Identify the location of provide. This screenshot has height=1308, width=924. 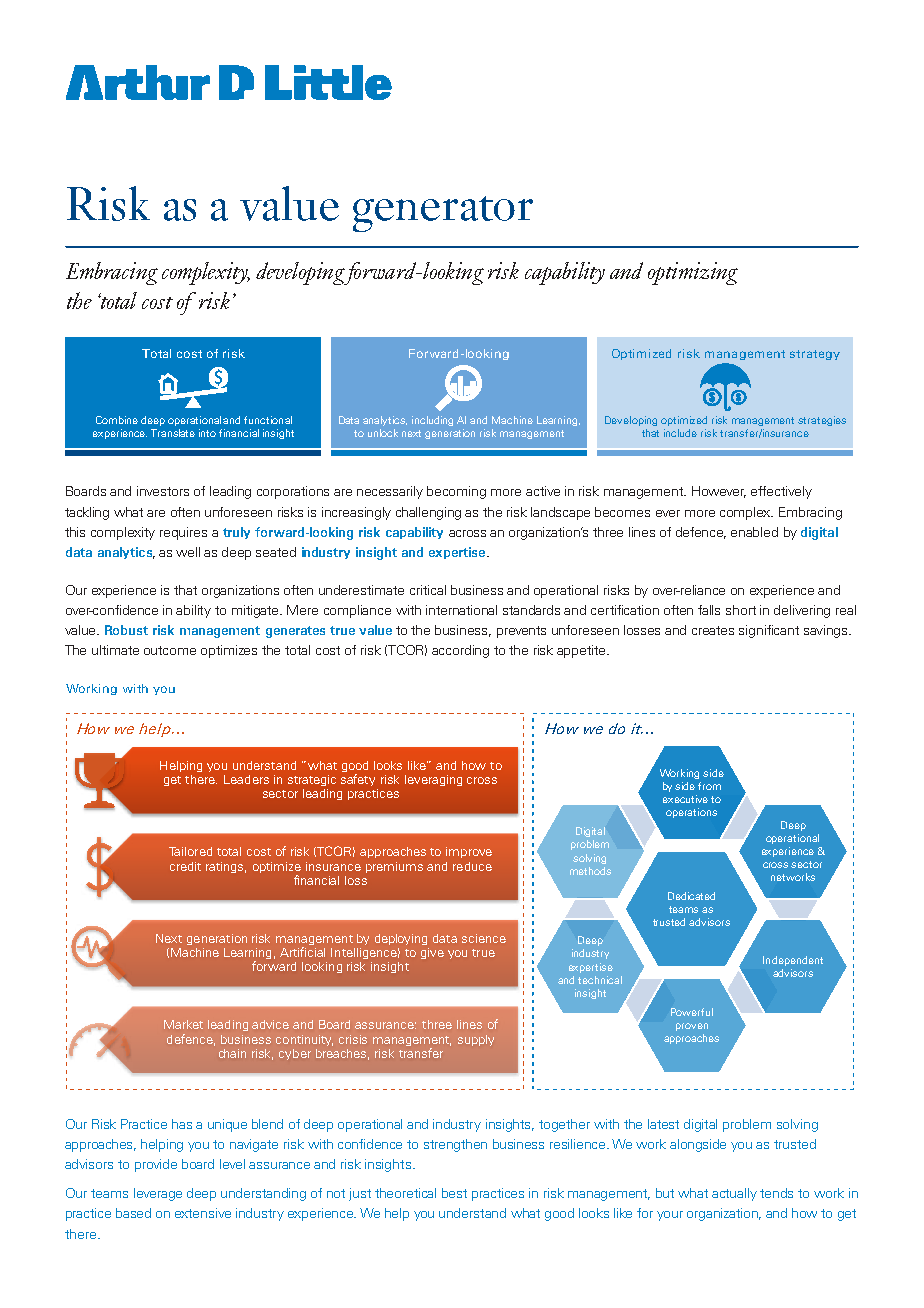
(156, 1165).
